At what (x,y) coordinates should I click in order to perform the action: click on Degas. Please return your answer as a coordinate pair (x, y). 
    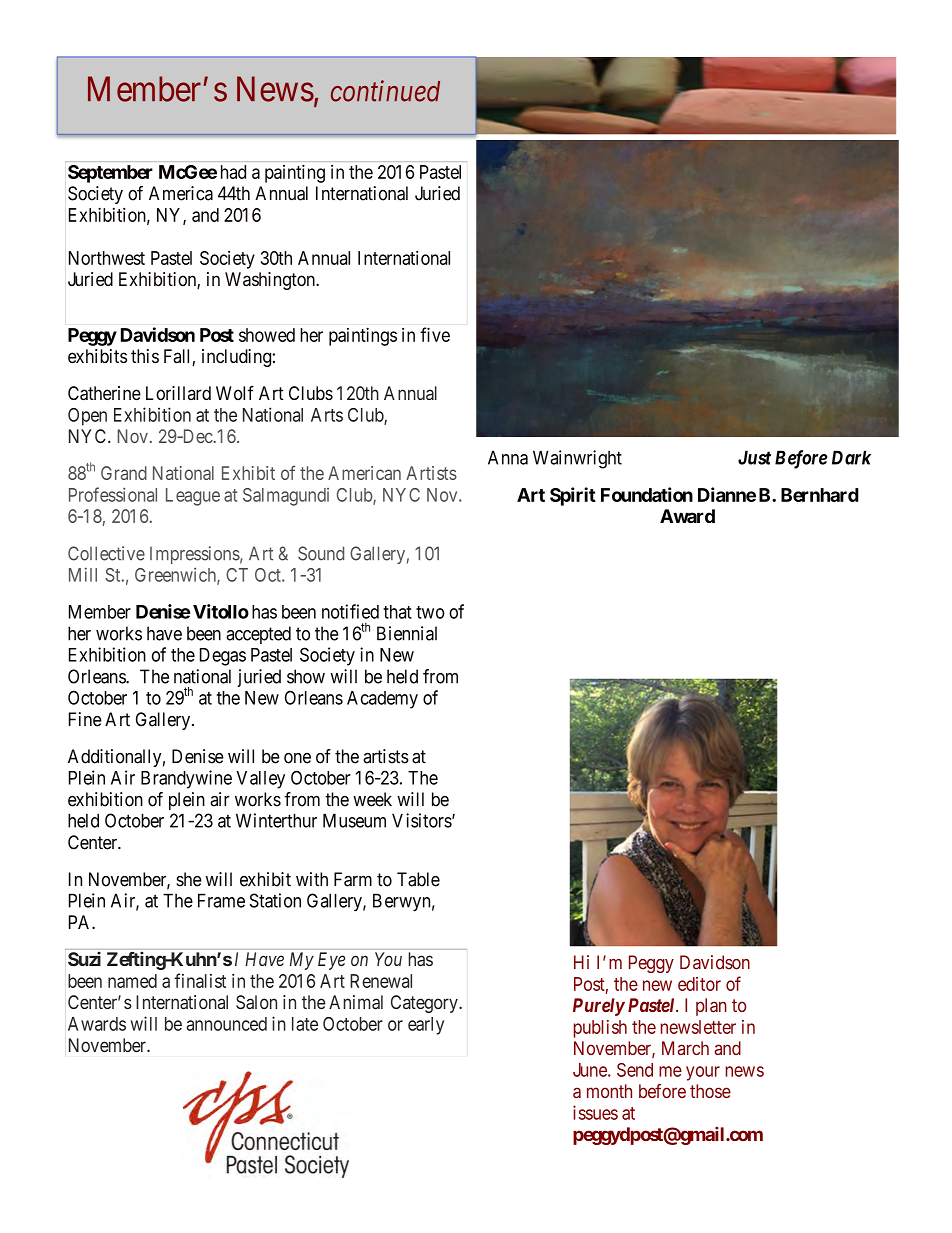
    Looking at the image, I should click on (223, 657).
